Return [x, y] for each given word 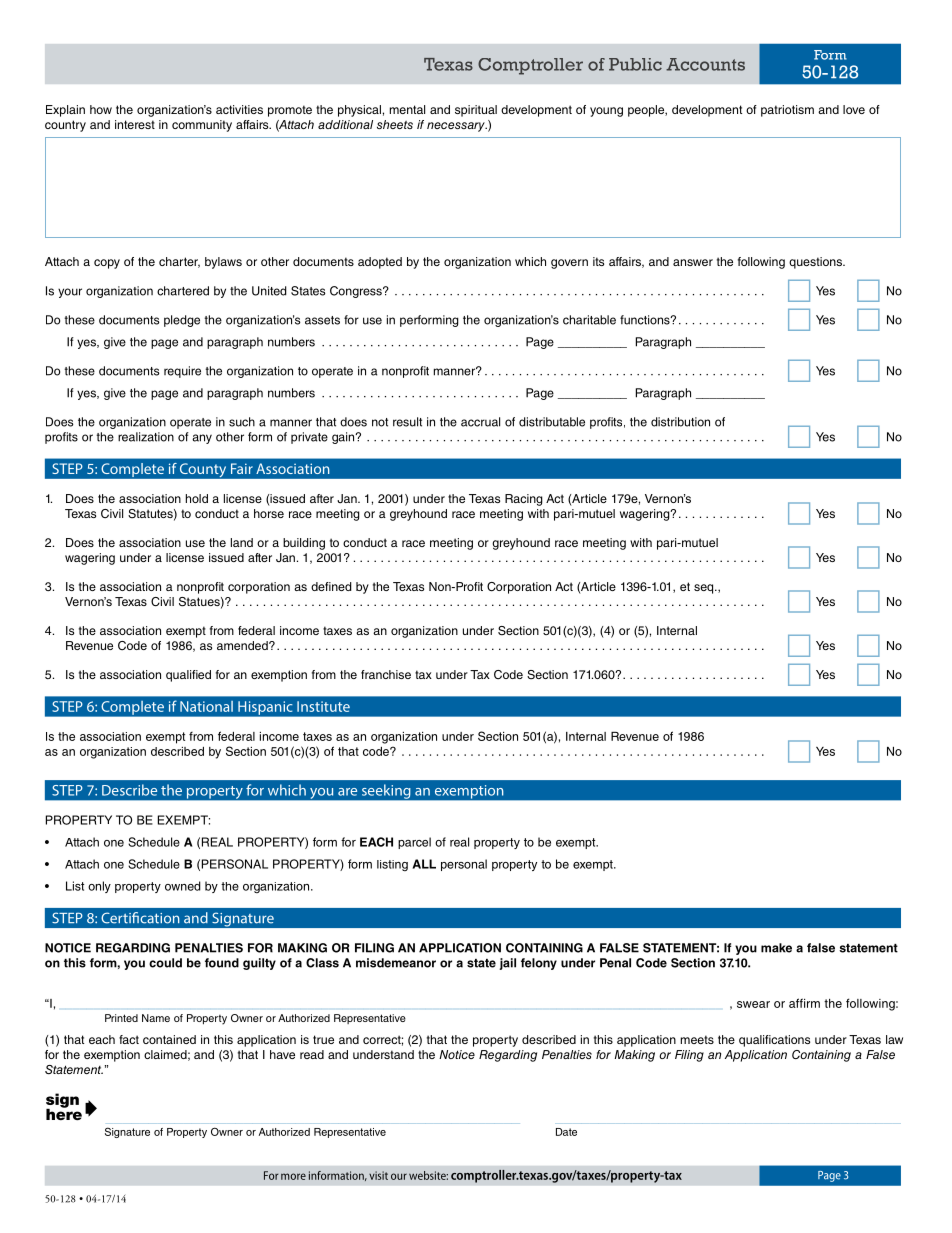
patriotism [787, 111]
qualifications [774, 1041]
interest [135, 124]
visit [378, 1175]
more [293, 1176]
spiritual [476, 111]
